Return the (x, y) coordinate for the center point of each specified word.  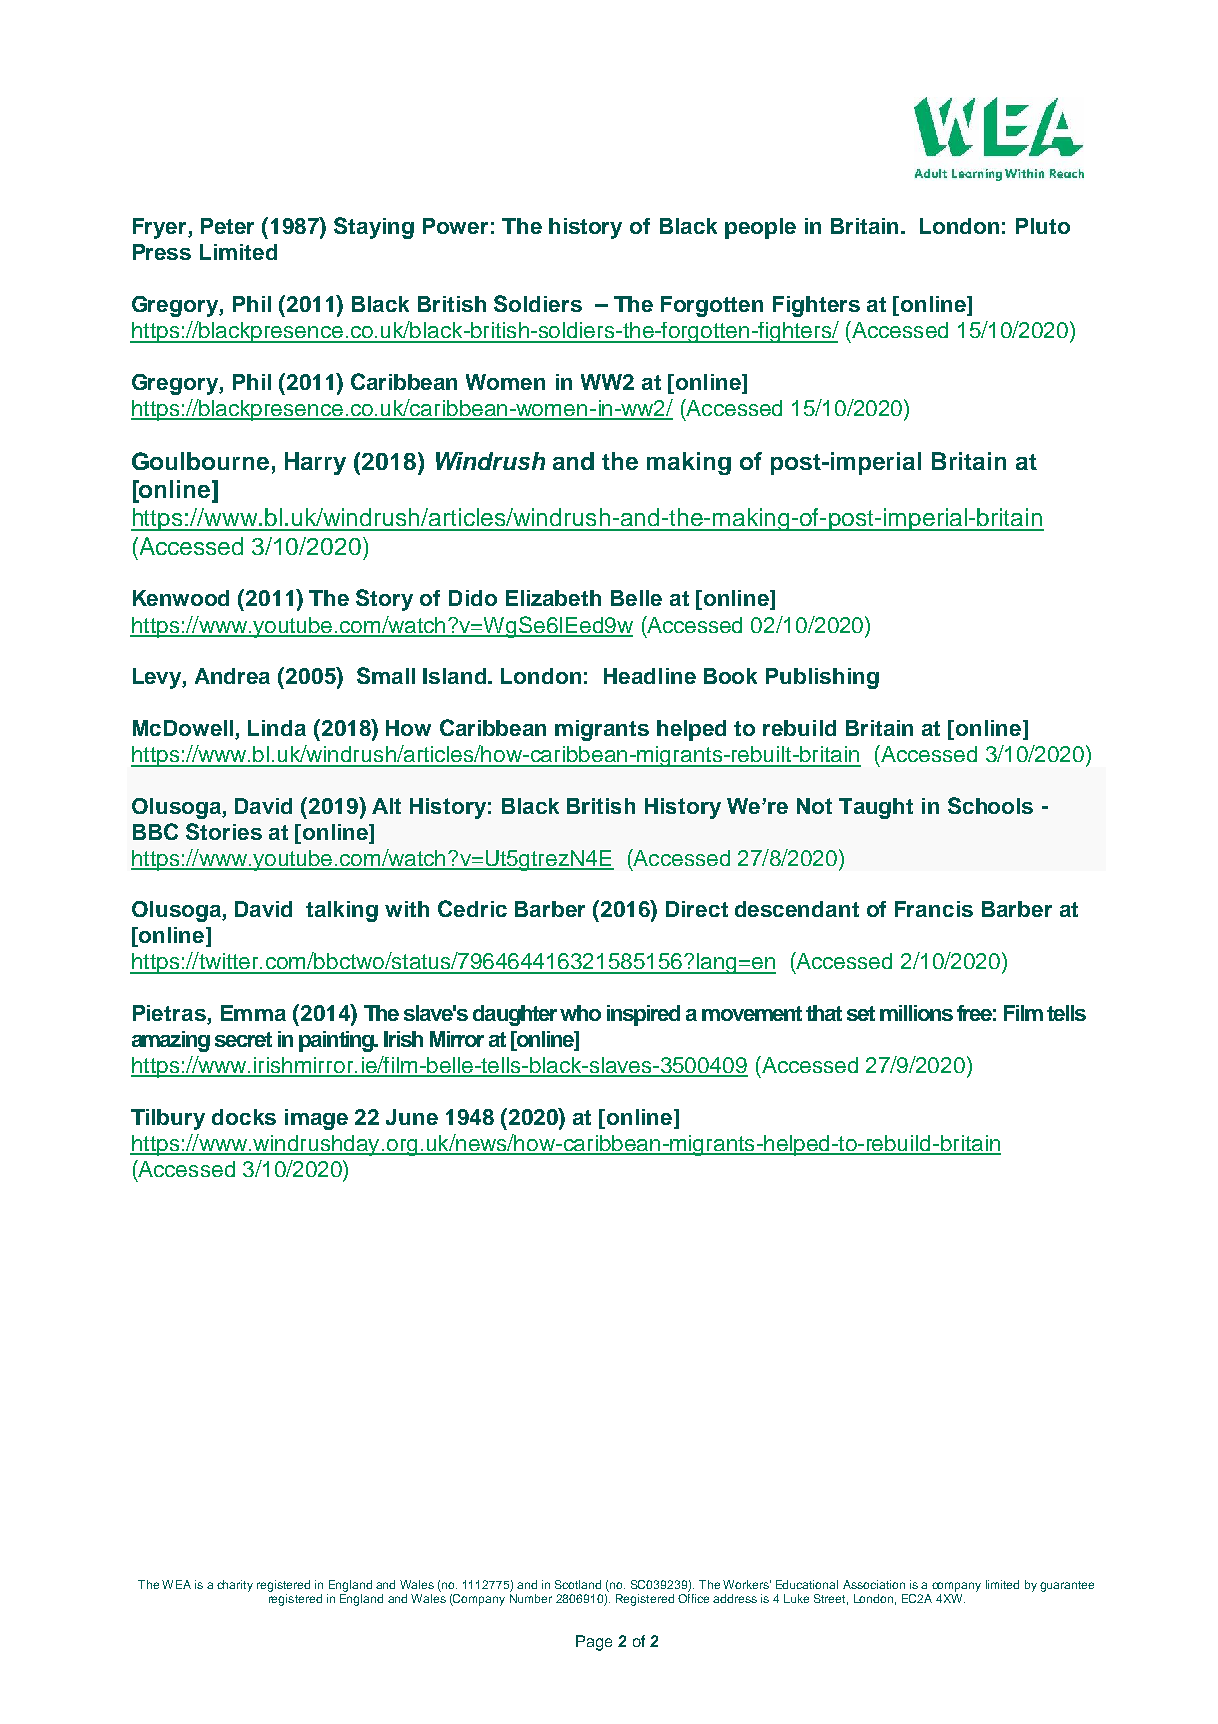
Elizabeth (553, 598)
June (412, 1117)
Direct (697, 909)
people (760, 228)
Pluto (1043, 226)
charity (235, 1586)
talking (342, 911)
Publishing (822, 678)
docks (244, 1117)
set (861, 1013)
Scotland (578, 1584)
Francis (934, 909)
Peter (227, 226)
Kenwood (181, 598)
